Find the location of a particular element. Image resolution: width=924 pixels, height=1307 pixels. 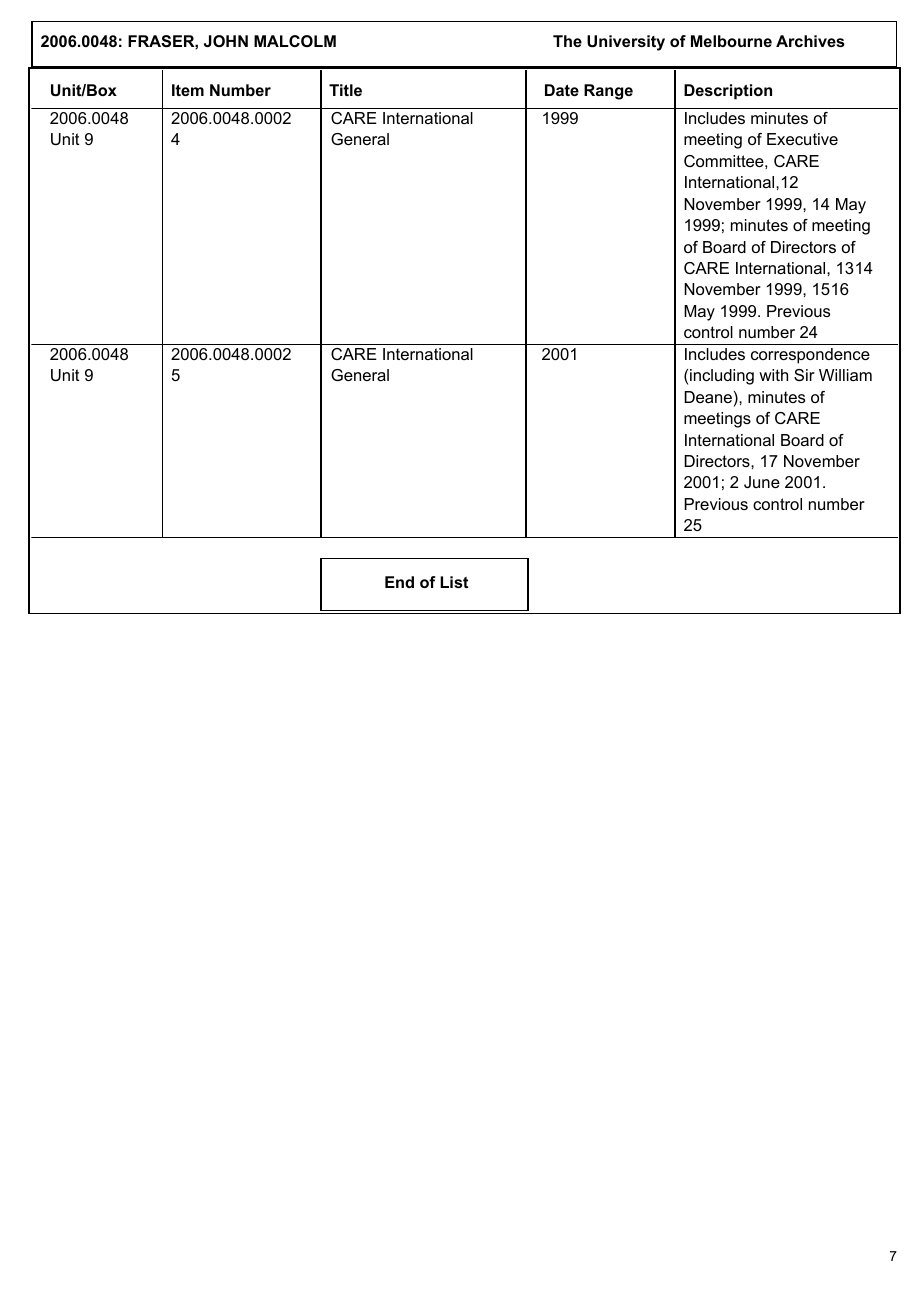

The is located at coordinates (567, 41).
